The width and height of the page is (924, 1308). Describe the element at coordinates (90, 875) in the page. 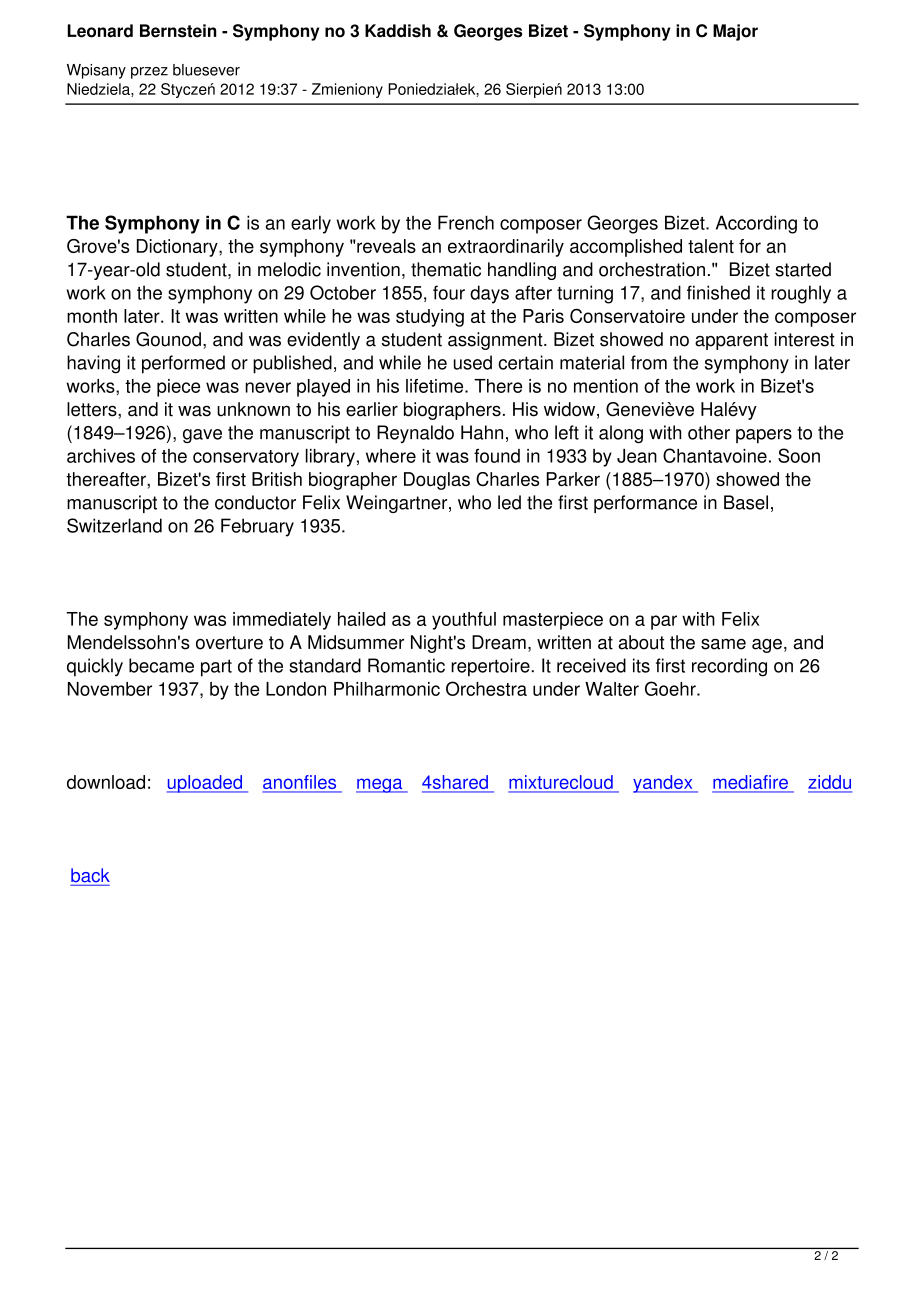

I see `back` at that location.
